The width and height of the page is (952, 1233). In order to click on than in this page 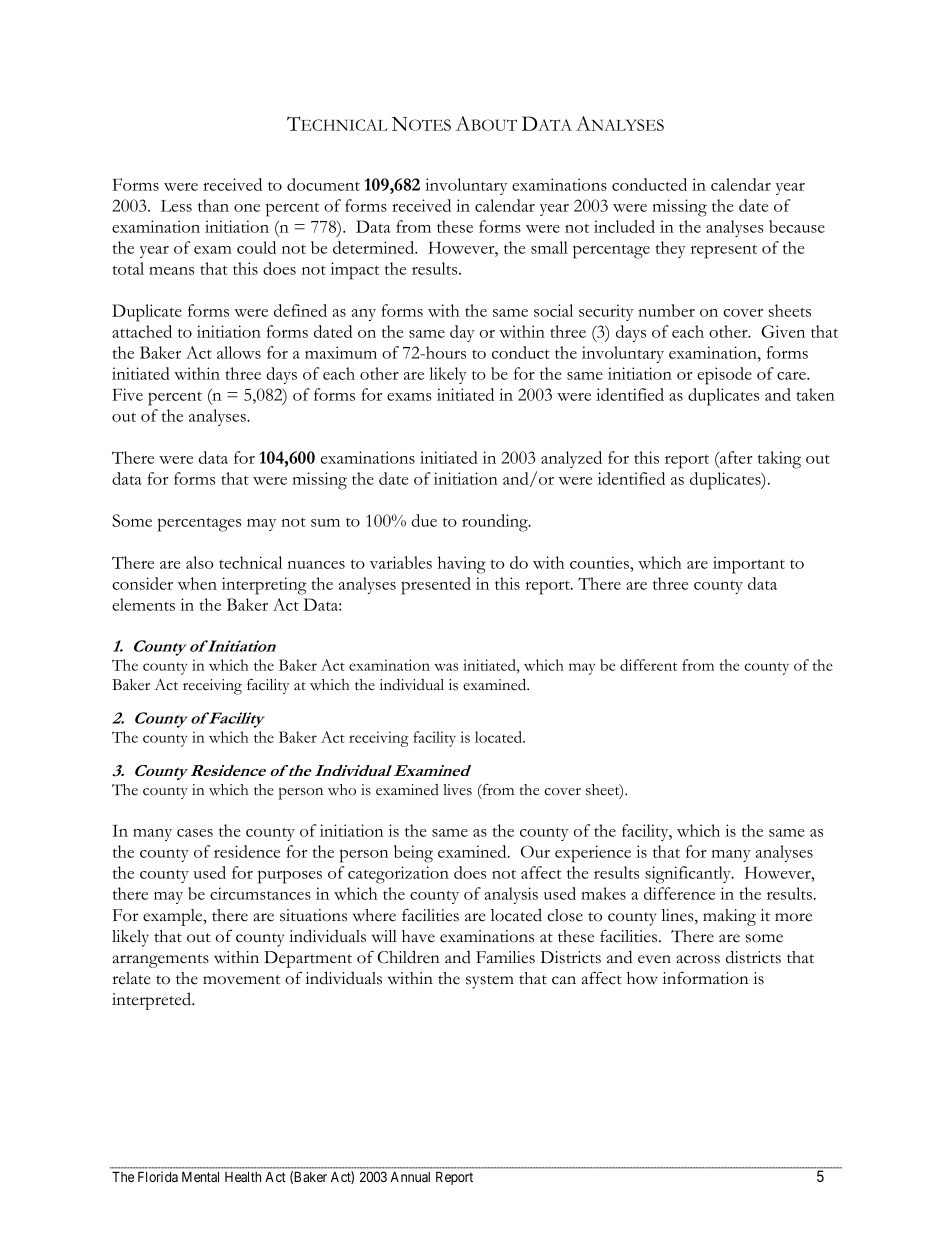, I will do `click(213, 205)`.
